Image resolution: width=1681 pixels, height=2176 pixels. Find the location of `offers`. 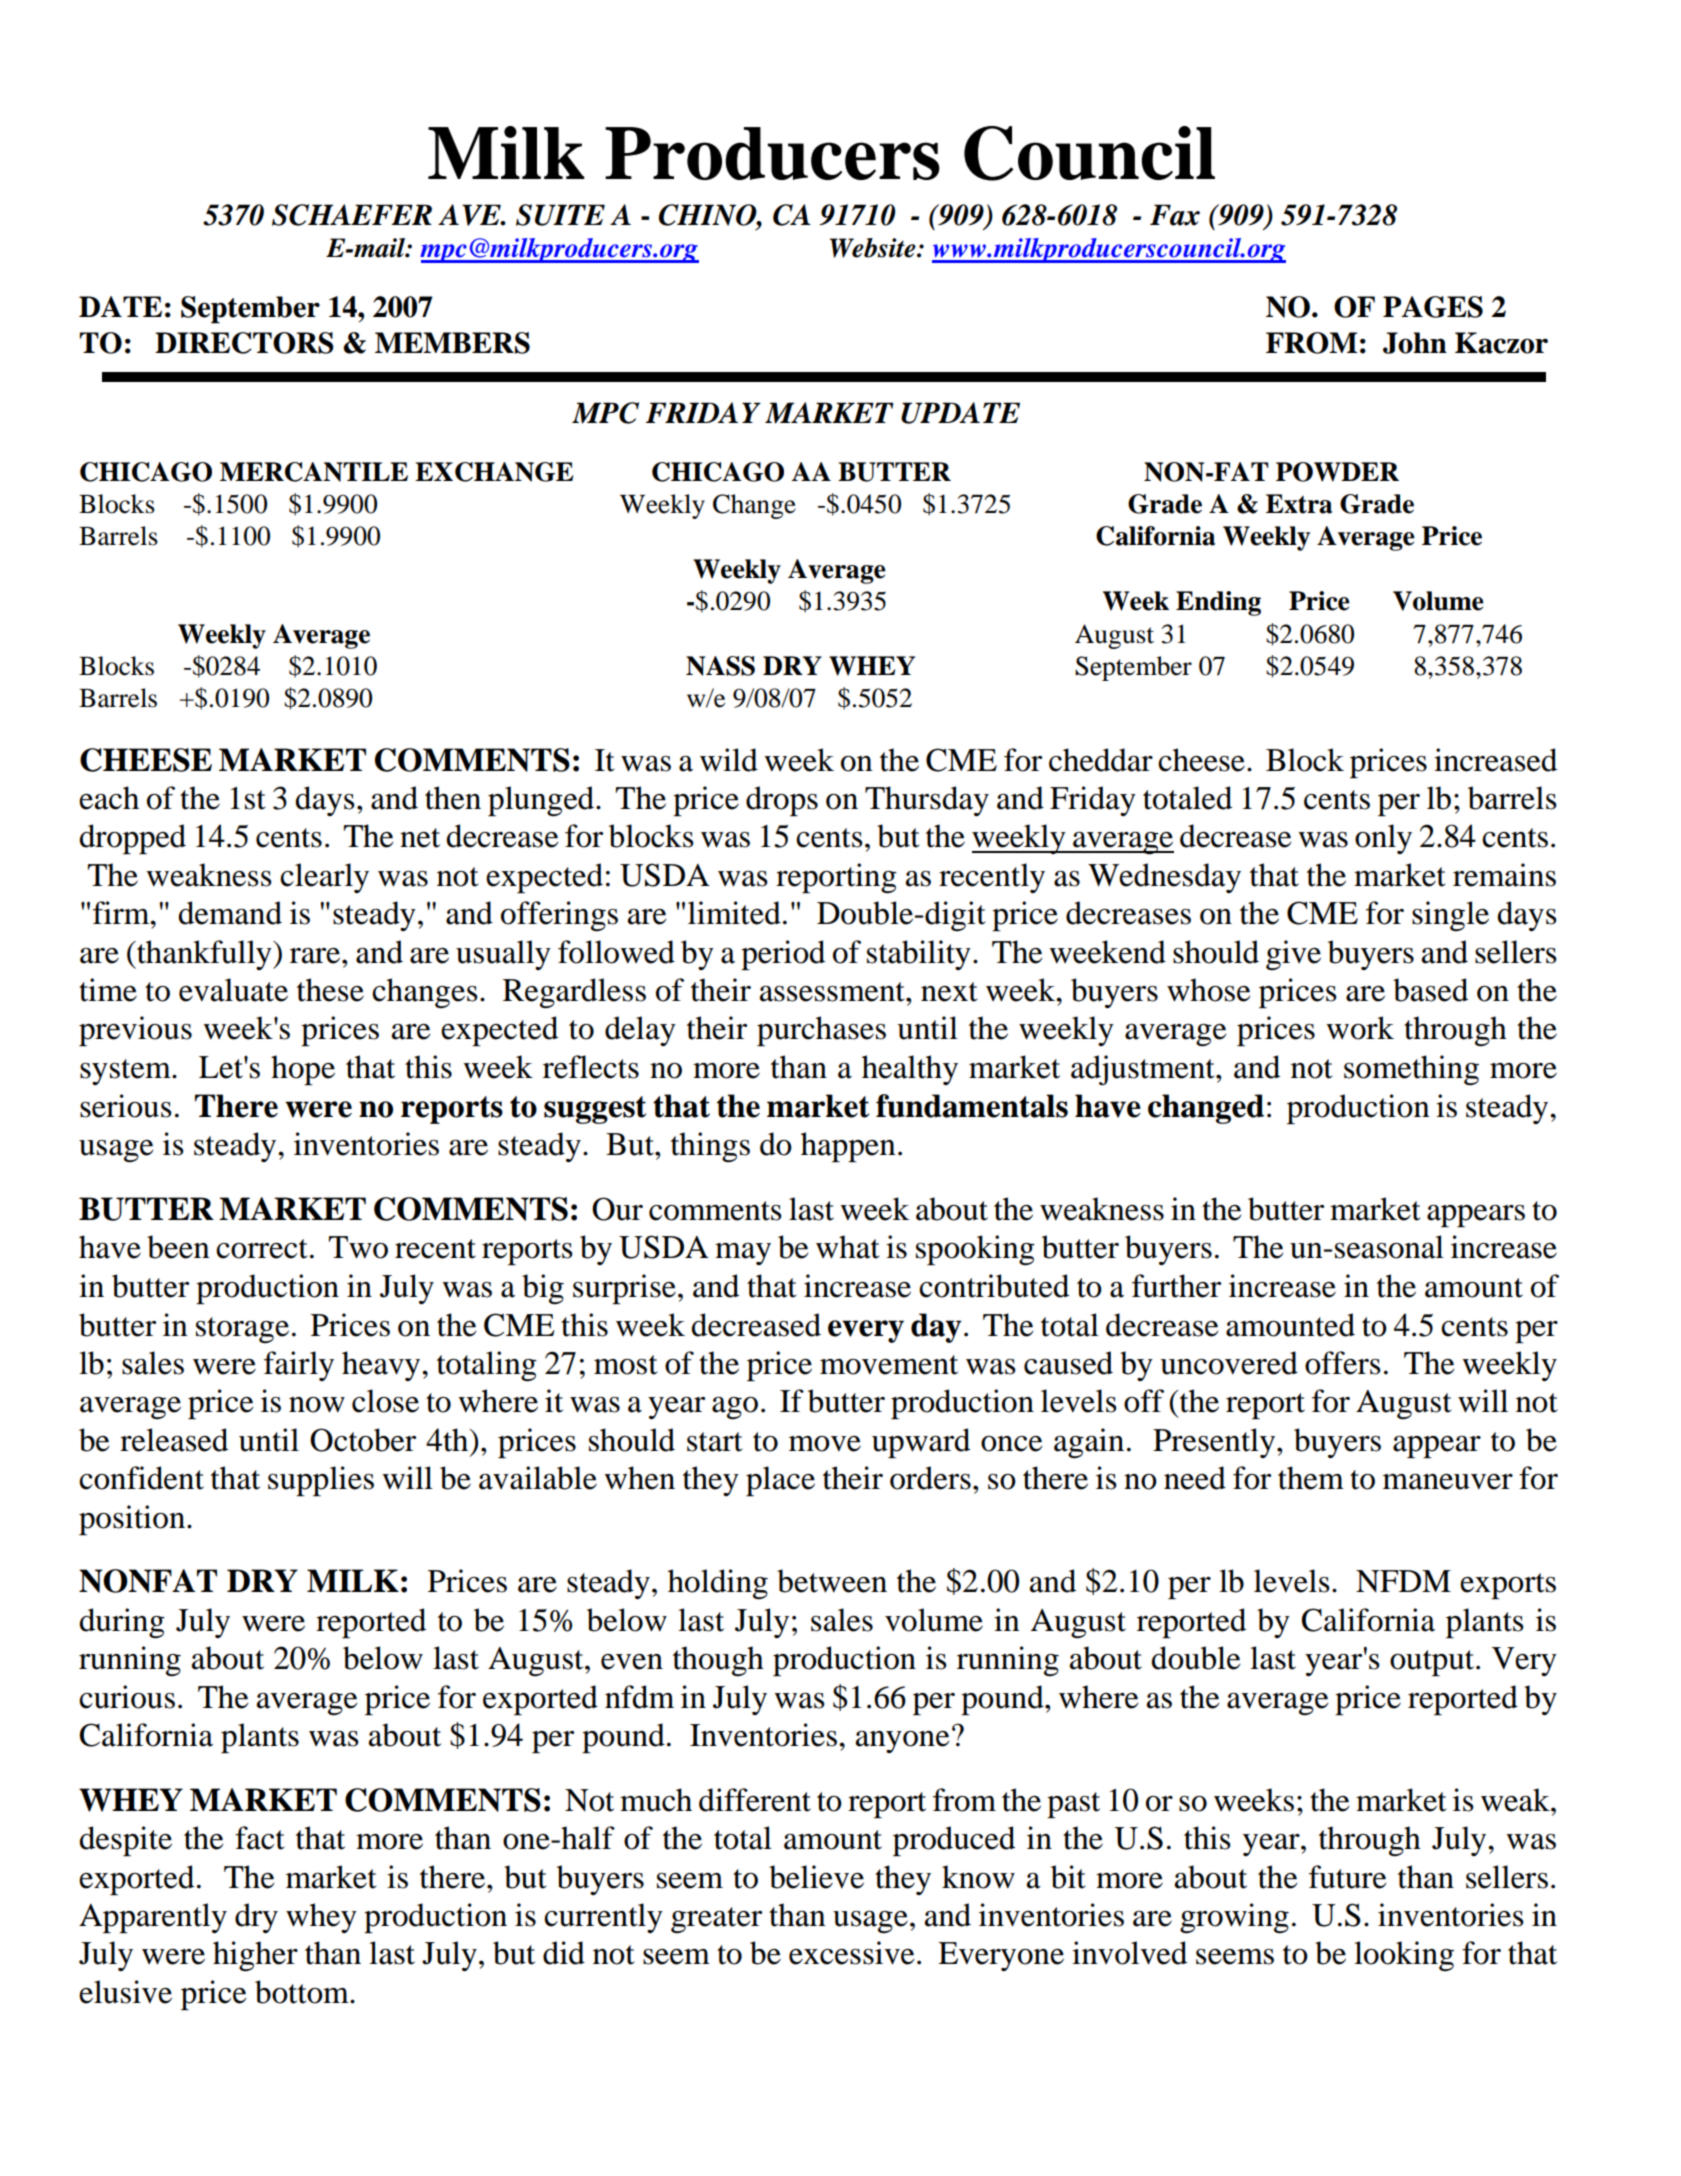

offers is located at coordinates (1343, 1363).
